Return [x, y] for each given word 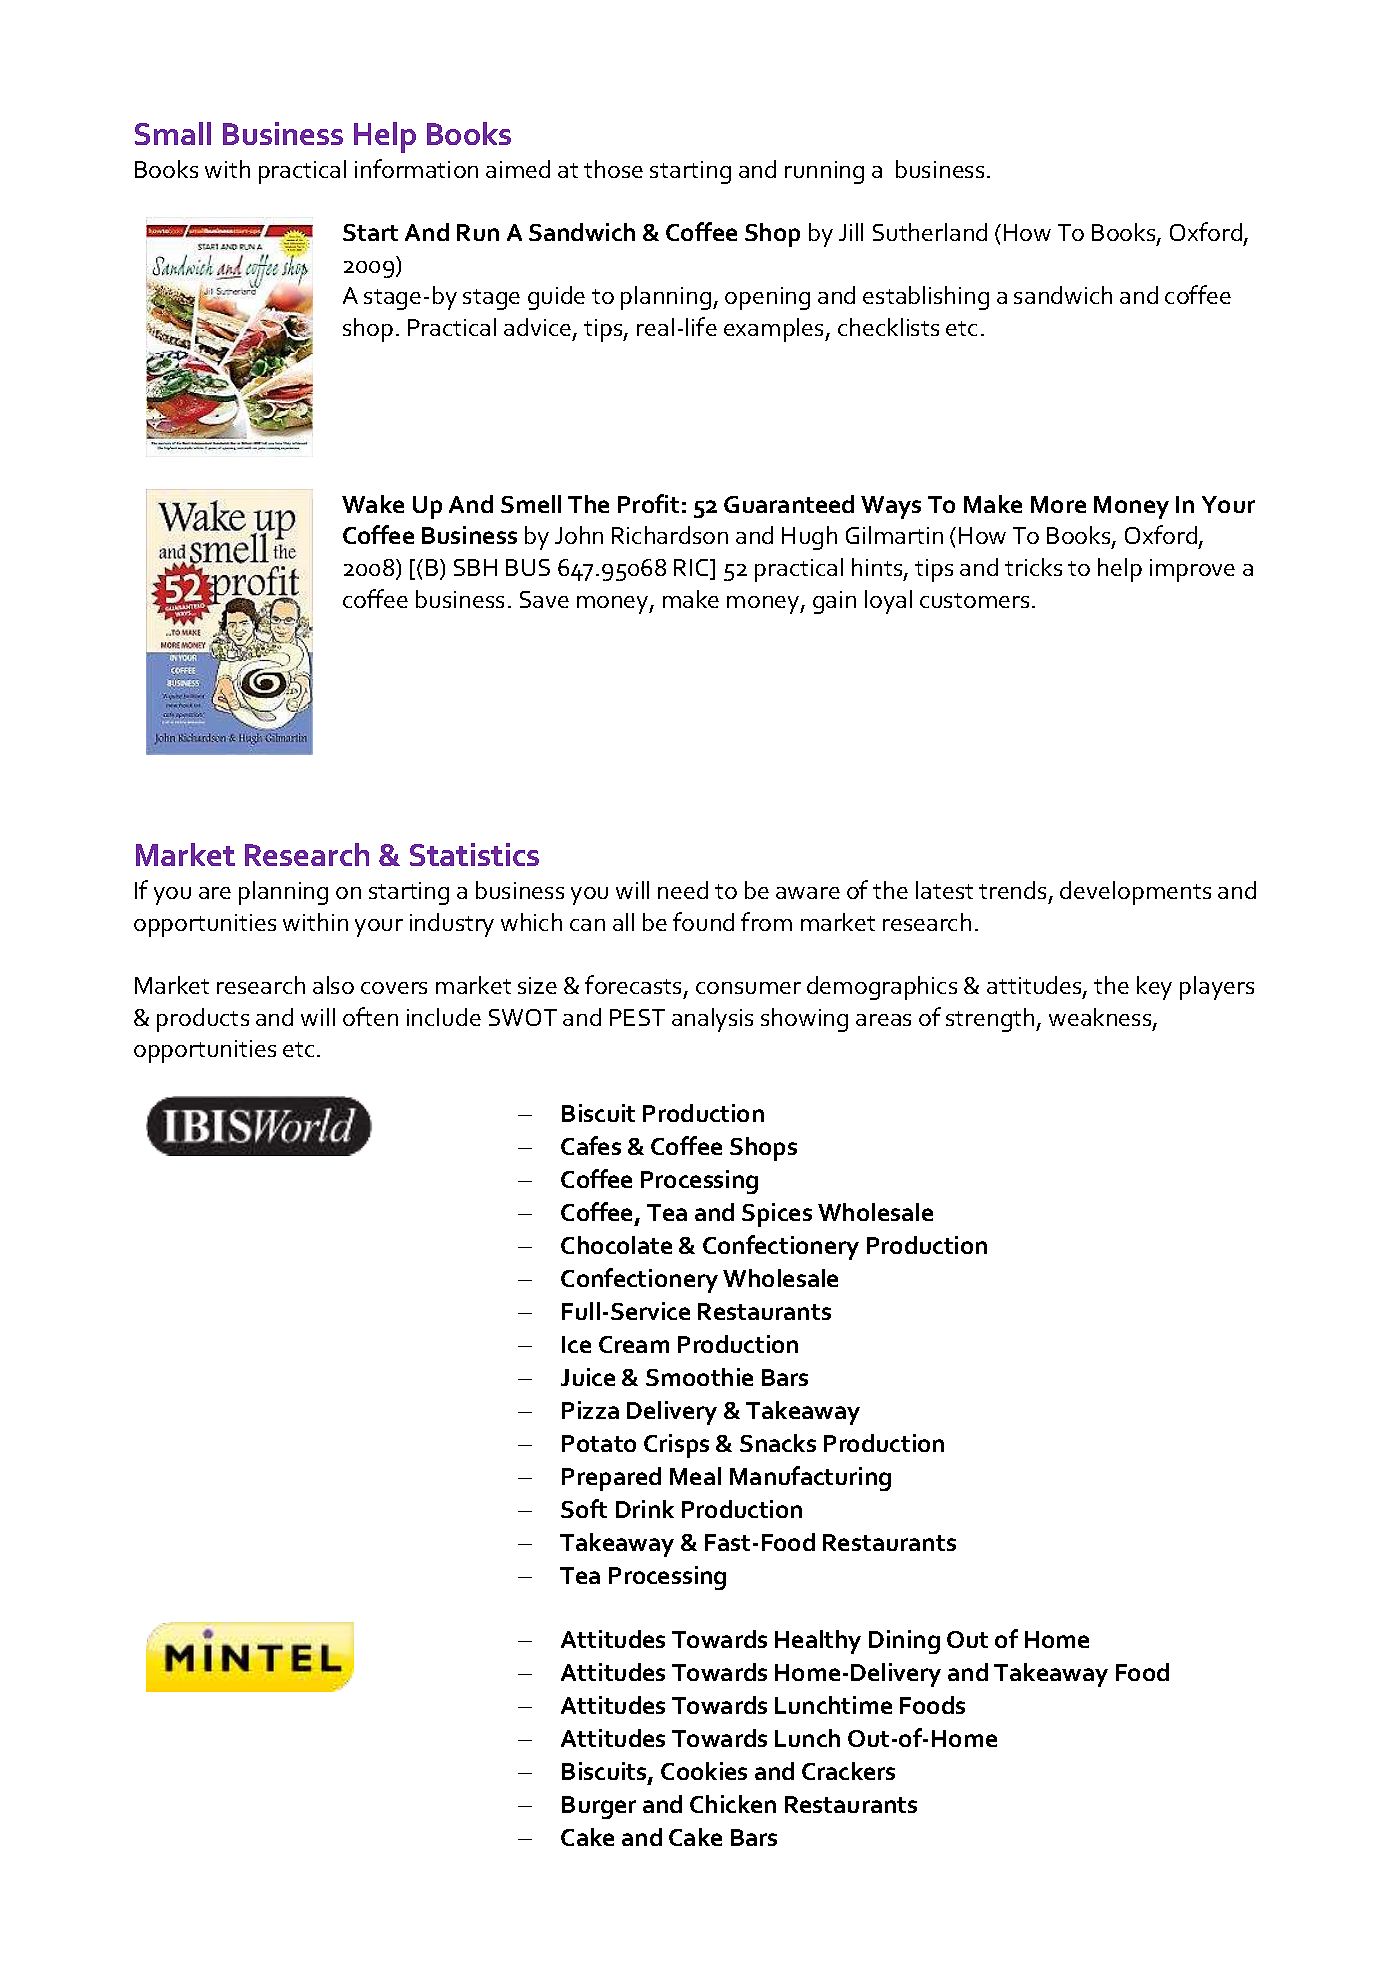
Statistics [474, 854]
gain [834, 602]
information [416, 168]
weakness [1101, 1018]
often [370, 1016]
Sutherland [930, 232]
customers [974, 600]
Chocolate [616, 1245]
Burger [599, 1807]
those [613, 169]
